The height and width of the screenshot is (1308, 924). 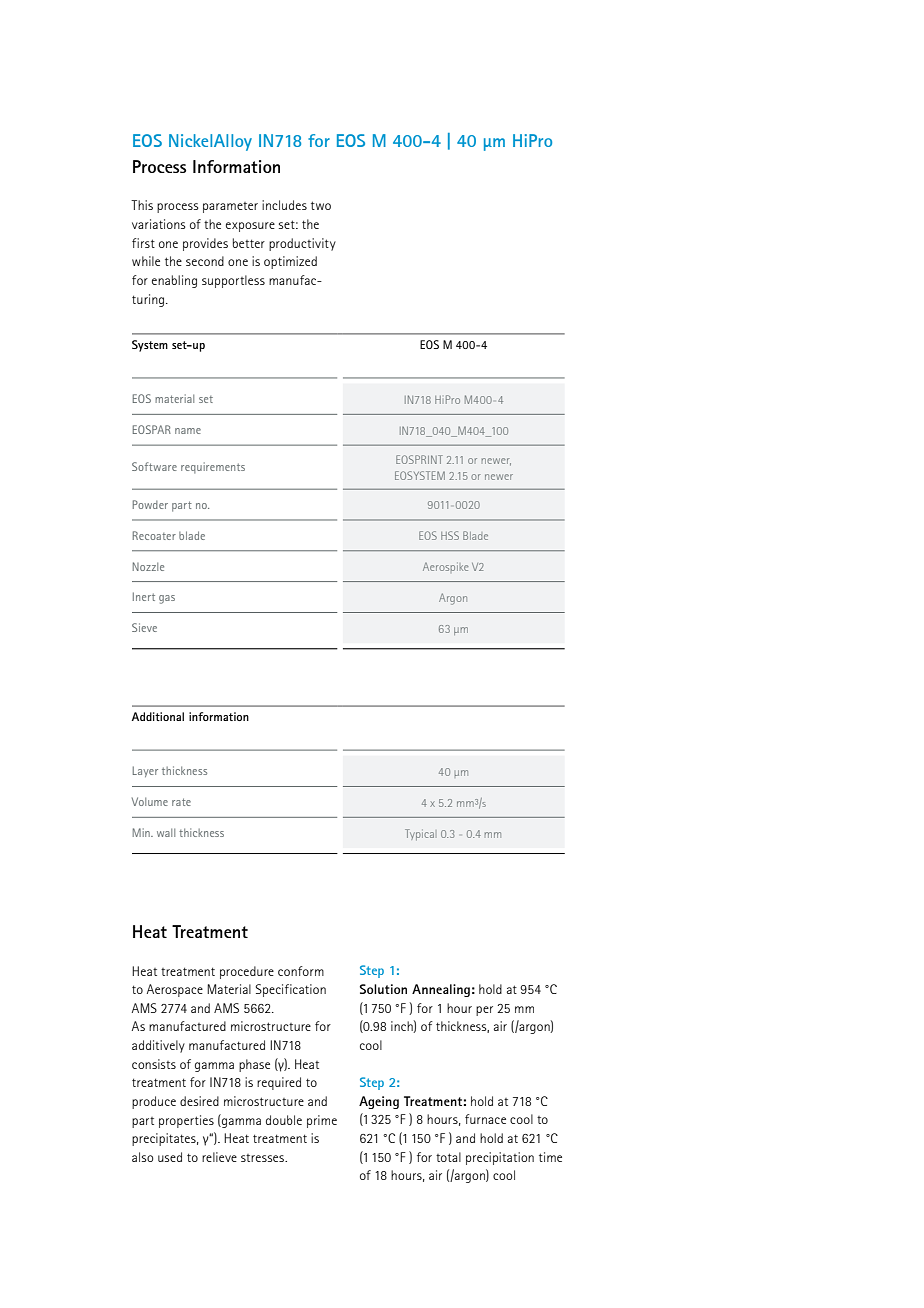 What do you see at coordinates (419, 835) in the screenshot?
I see `Typical` at bounding box center [419, 835].
